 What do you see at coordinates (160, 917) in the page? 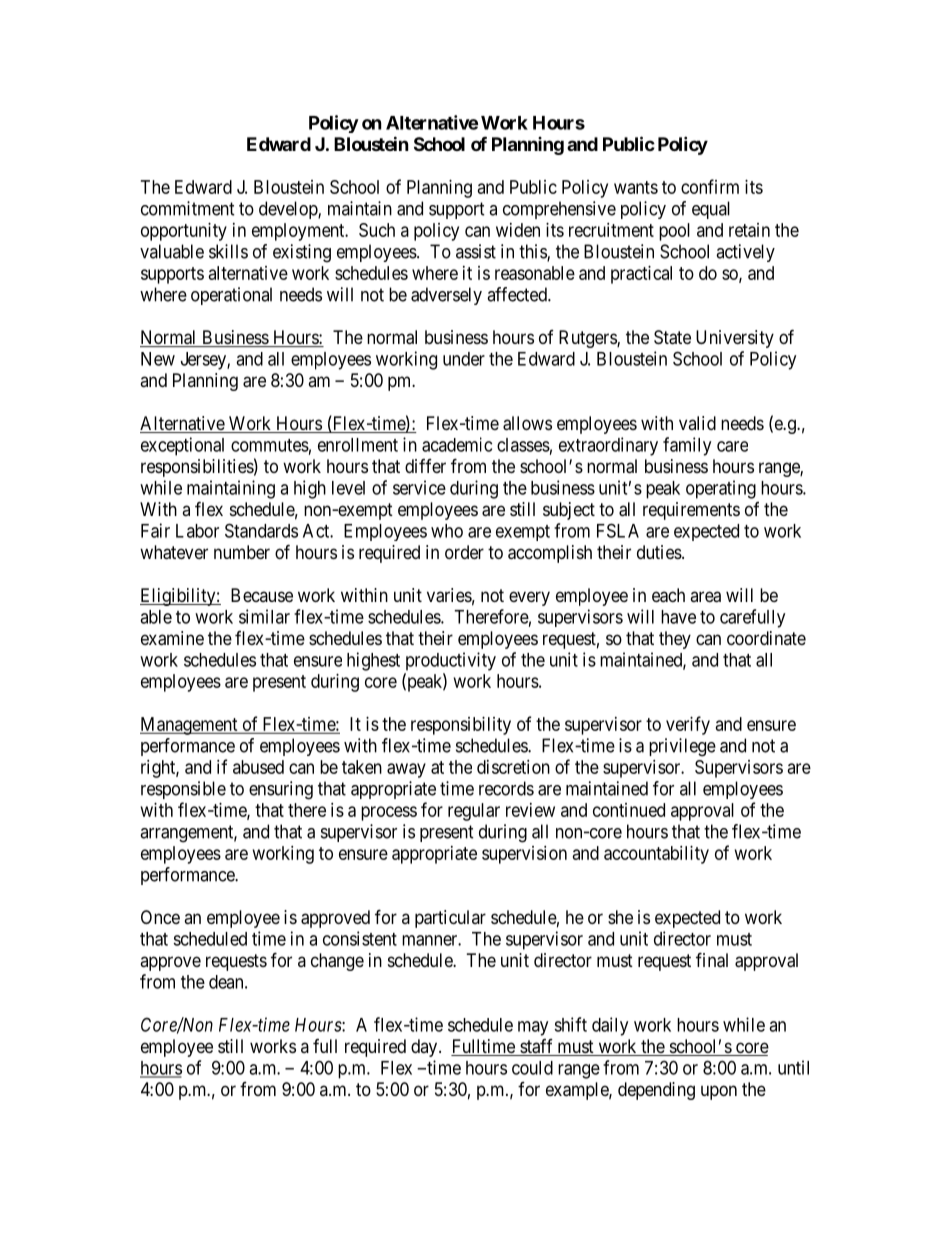
I see `Once` at bounding box center [160, 917].
